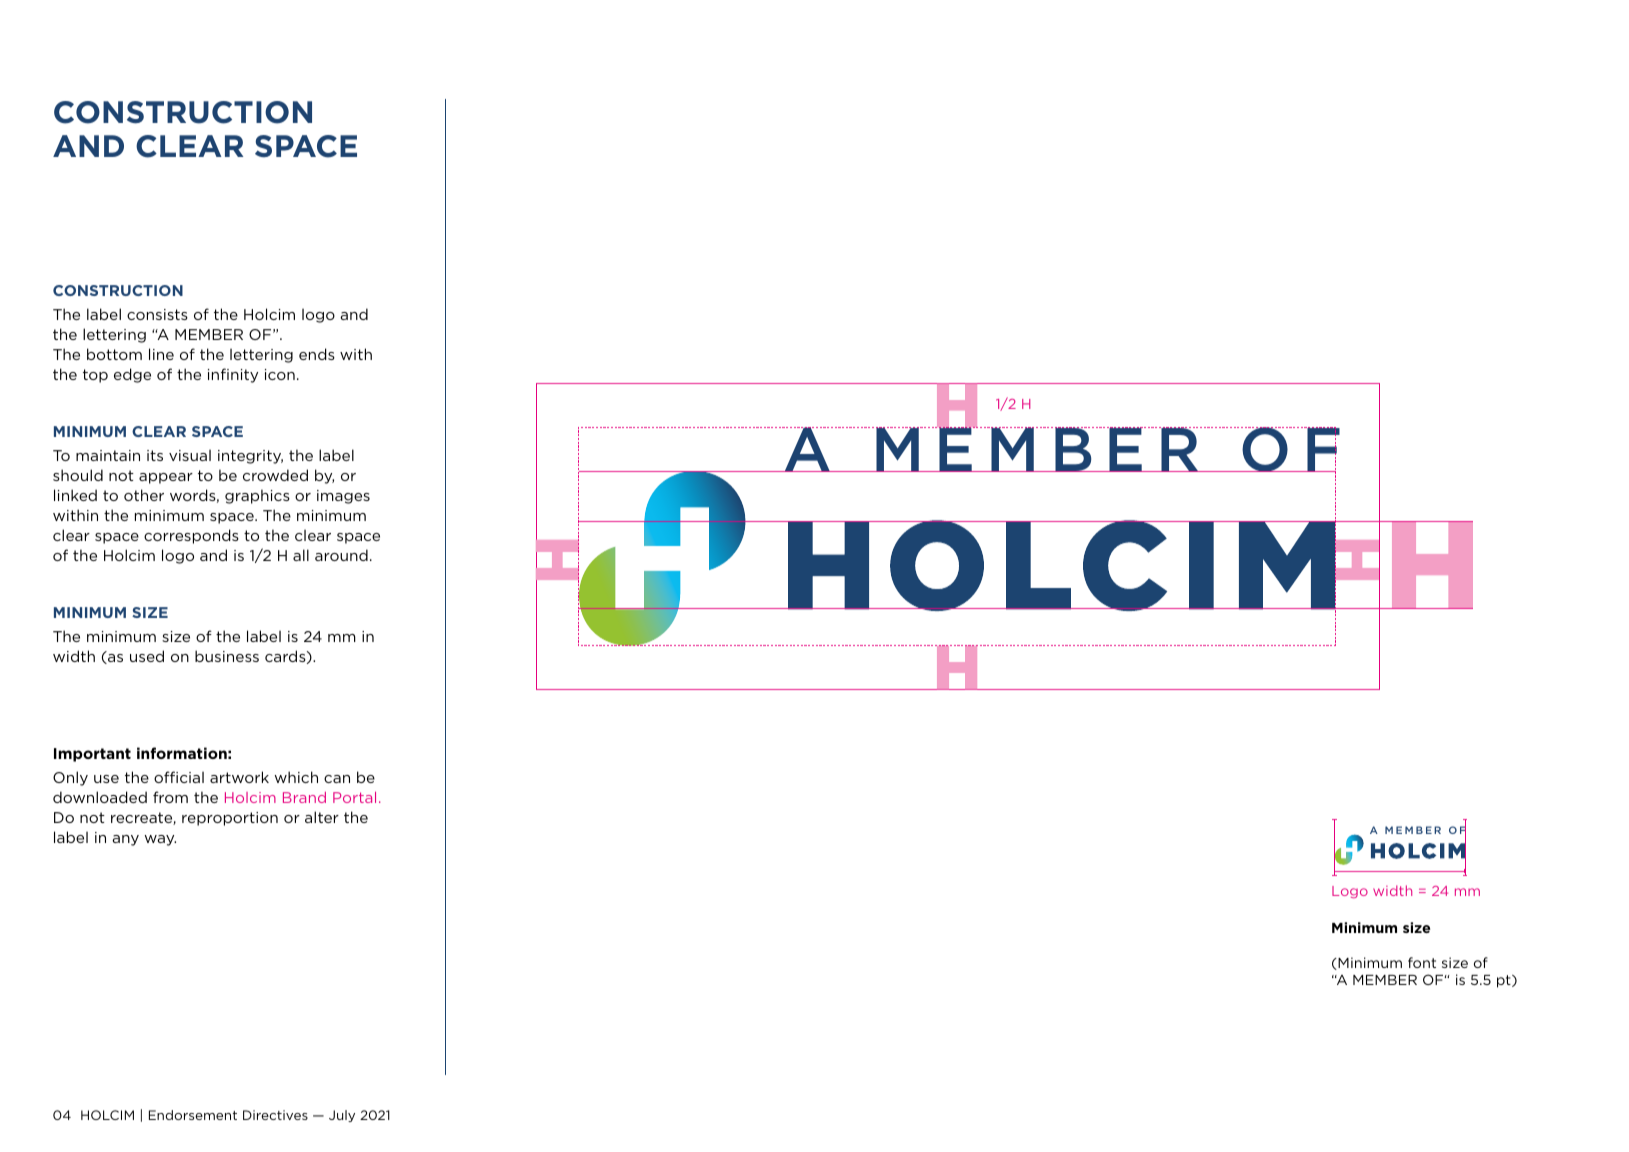 Image resolution: width=1629 pixels, height=1152 pixels. I want to click on ends, so click(317, 354).
